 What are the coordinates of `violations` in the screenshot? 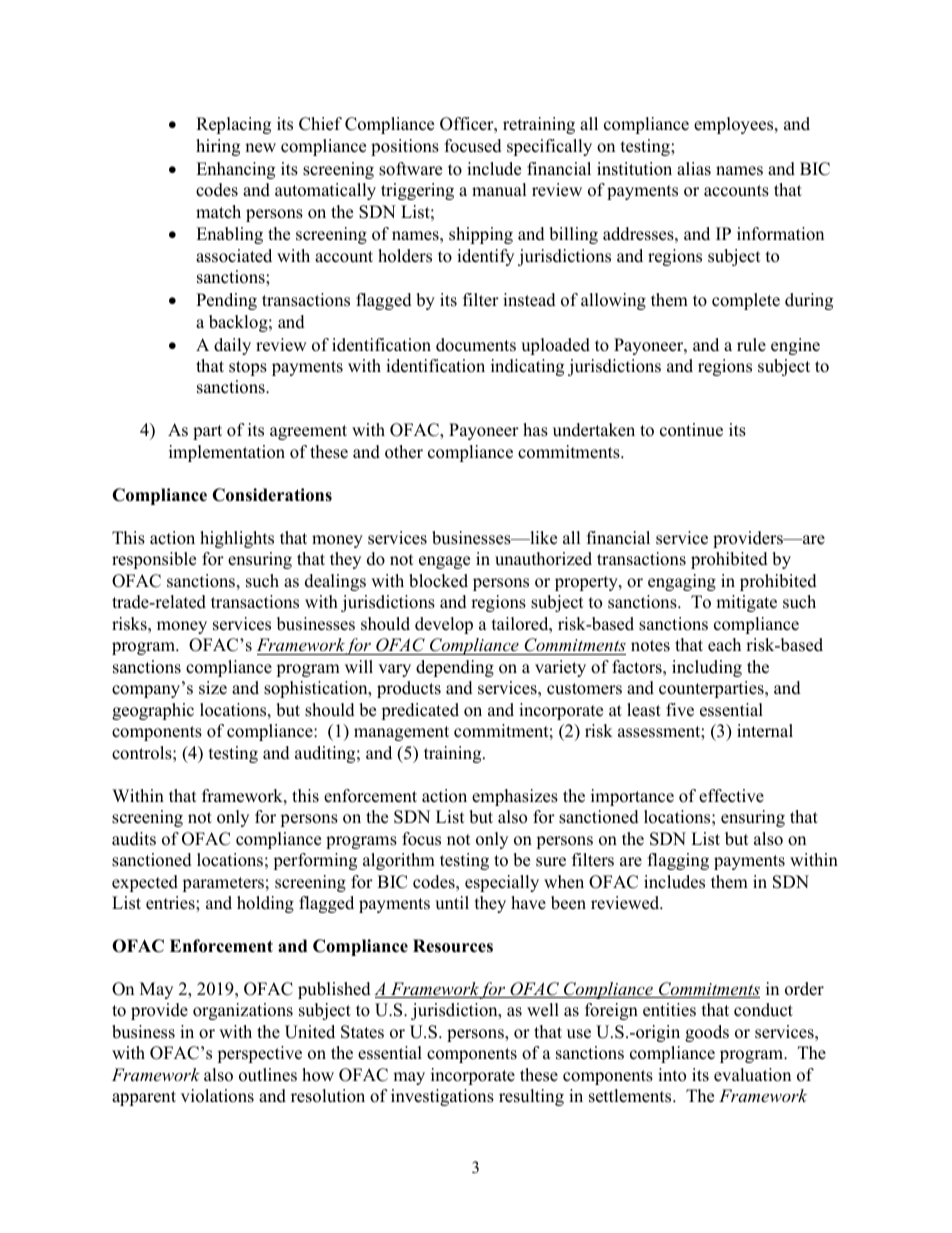 It's located at (217, 1096).
